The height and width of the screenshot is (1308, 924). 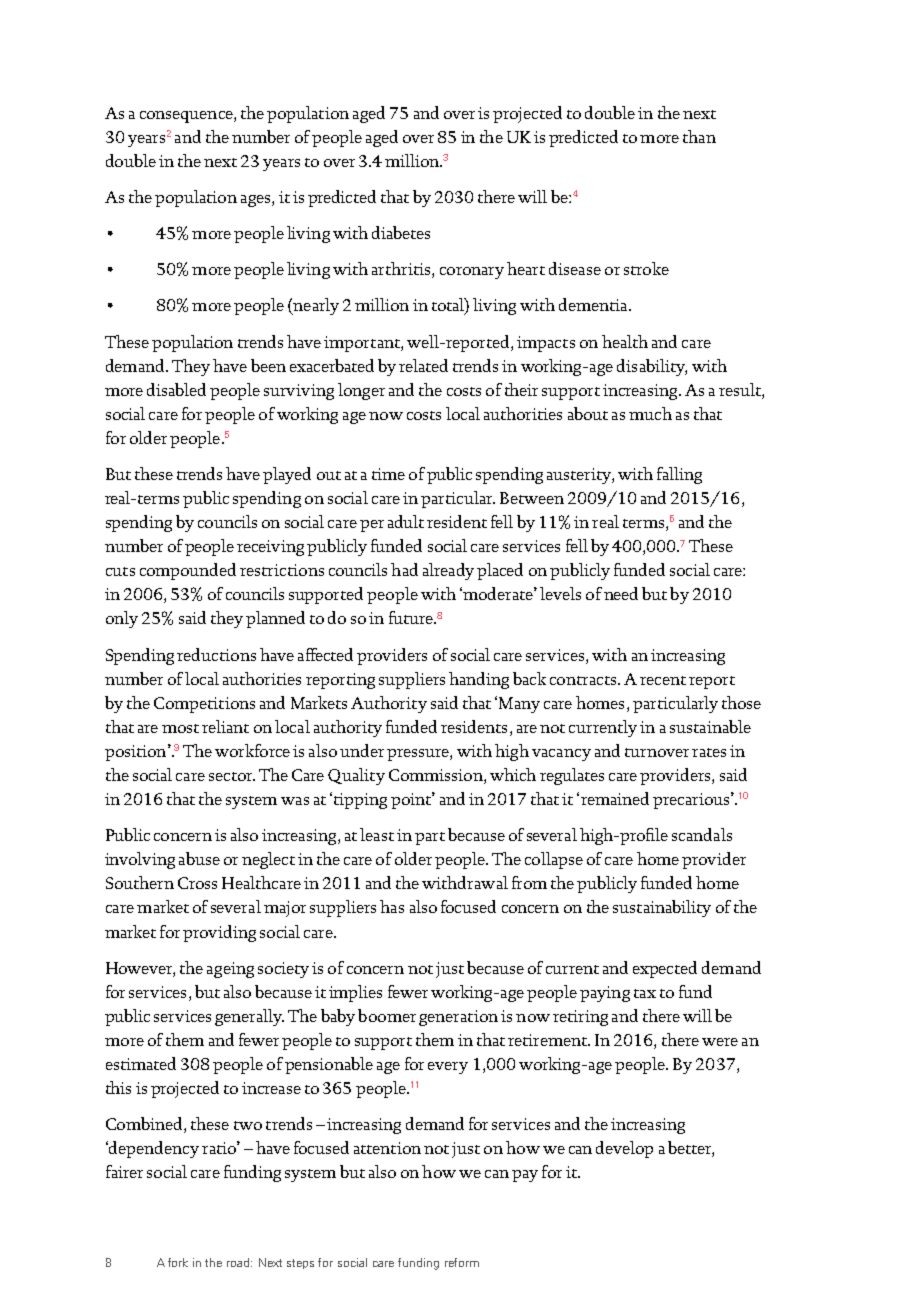 I want to click on sector, so click(x=232, y=776).
